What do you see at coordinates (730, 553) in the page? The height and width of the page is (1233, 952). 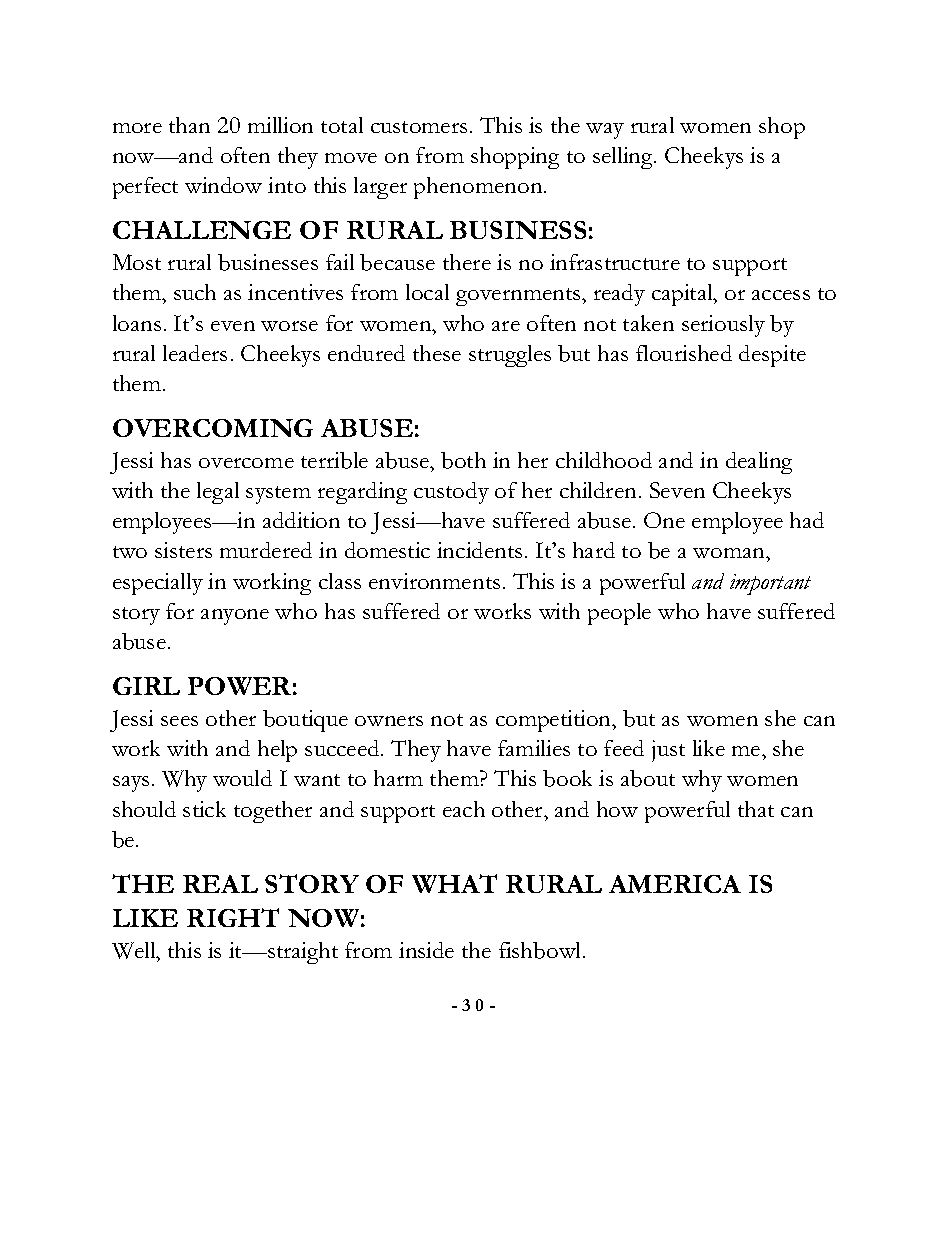 I see `woman` at bounding box center [730, 553].
